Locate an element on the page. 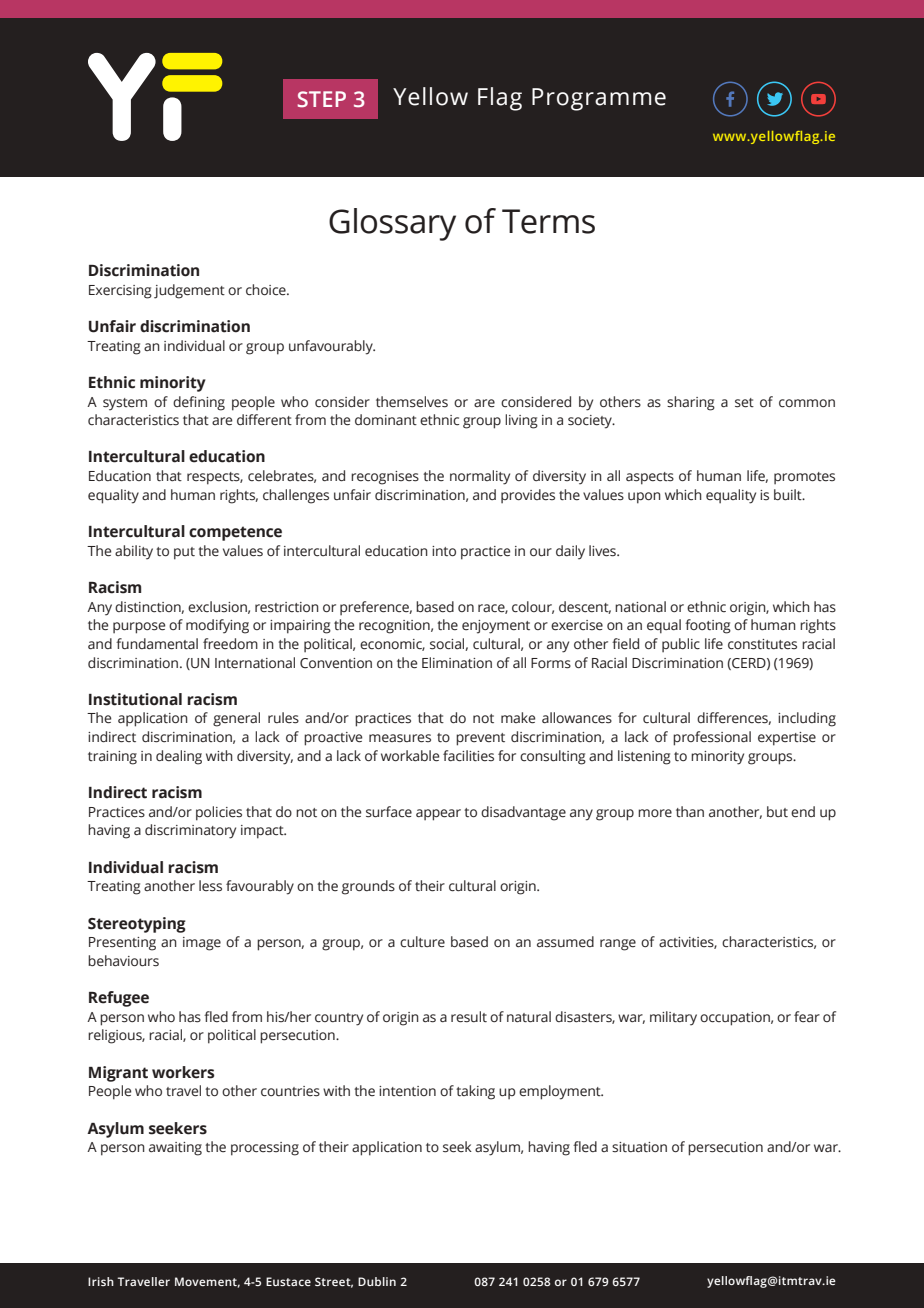  Programme is located at coordinates (599, 99).
